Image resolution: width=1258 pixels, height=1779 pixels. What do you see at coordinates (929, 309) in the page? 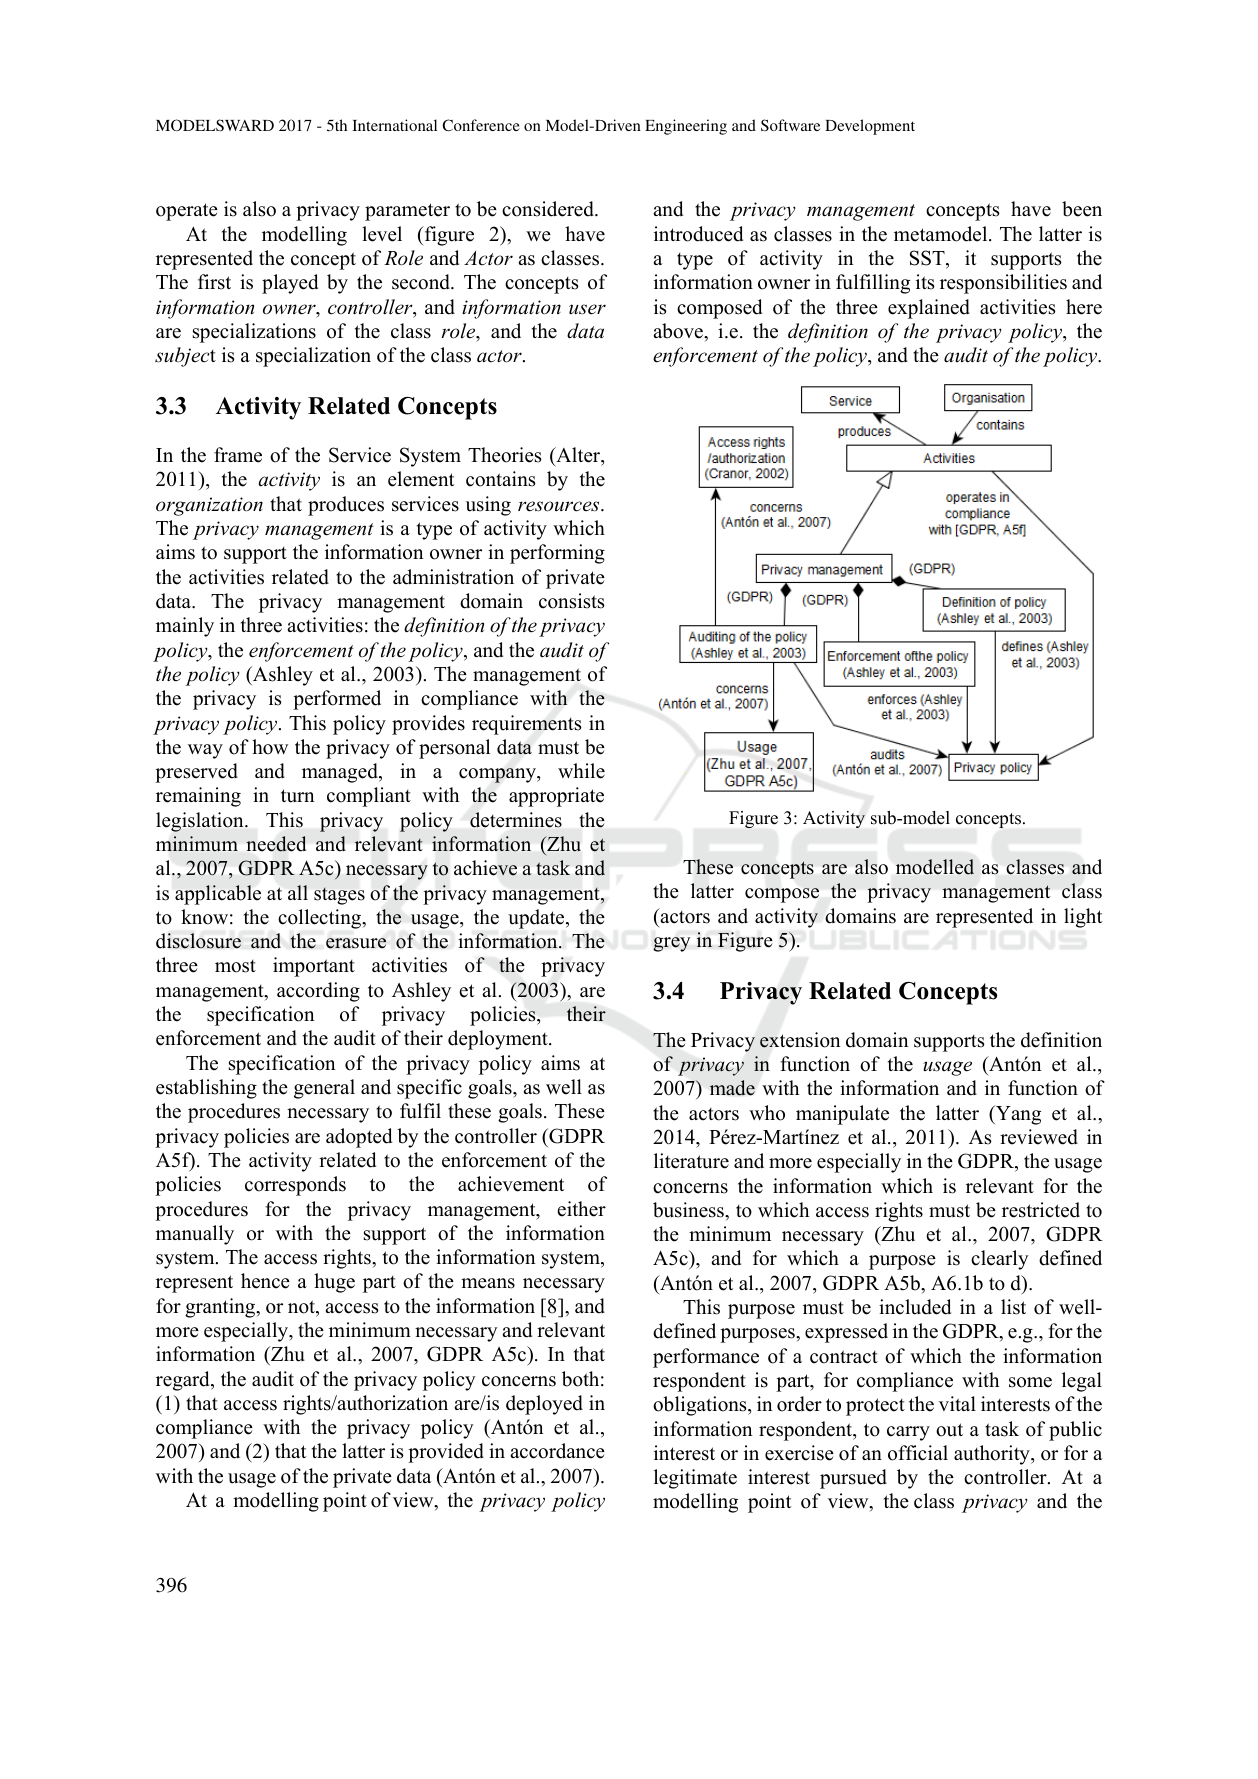
I see `explained` at bounding box center [929, 309].
